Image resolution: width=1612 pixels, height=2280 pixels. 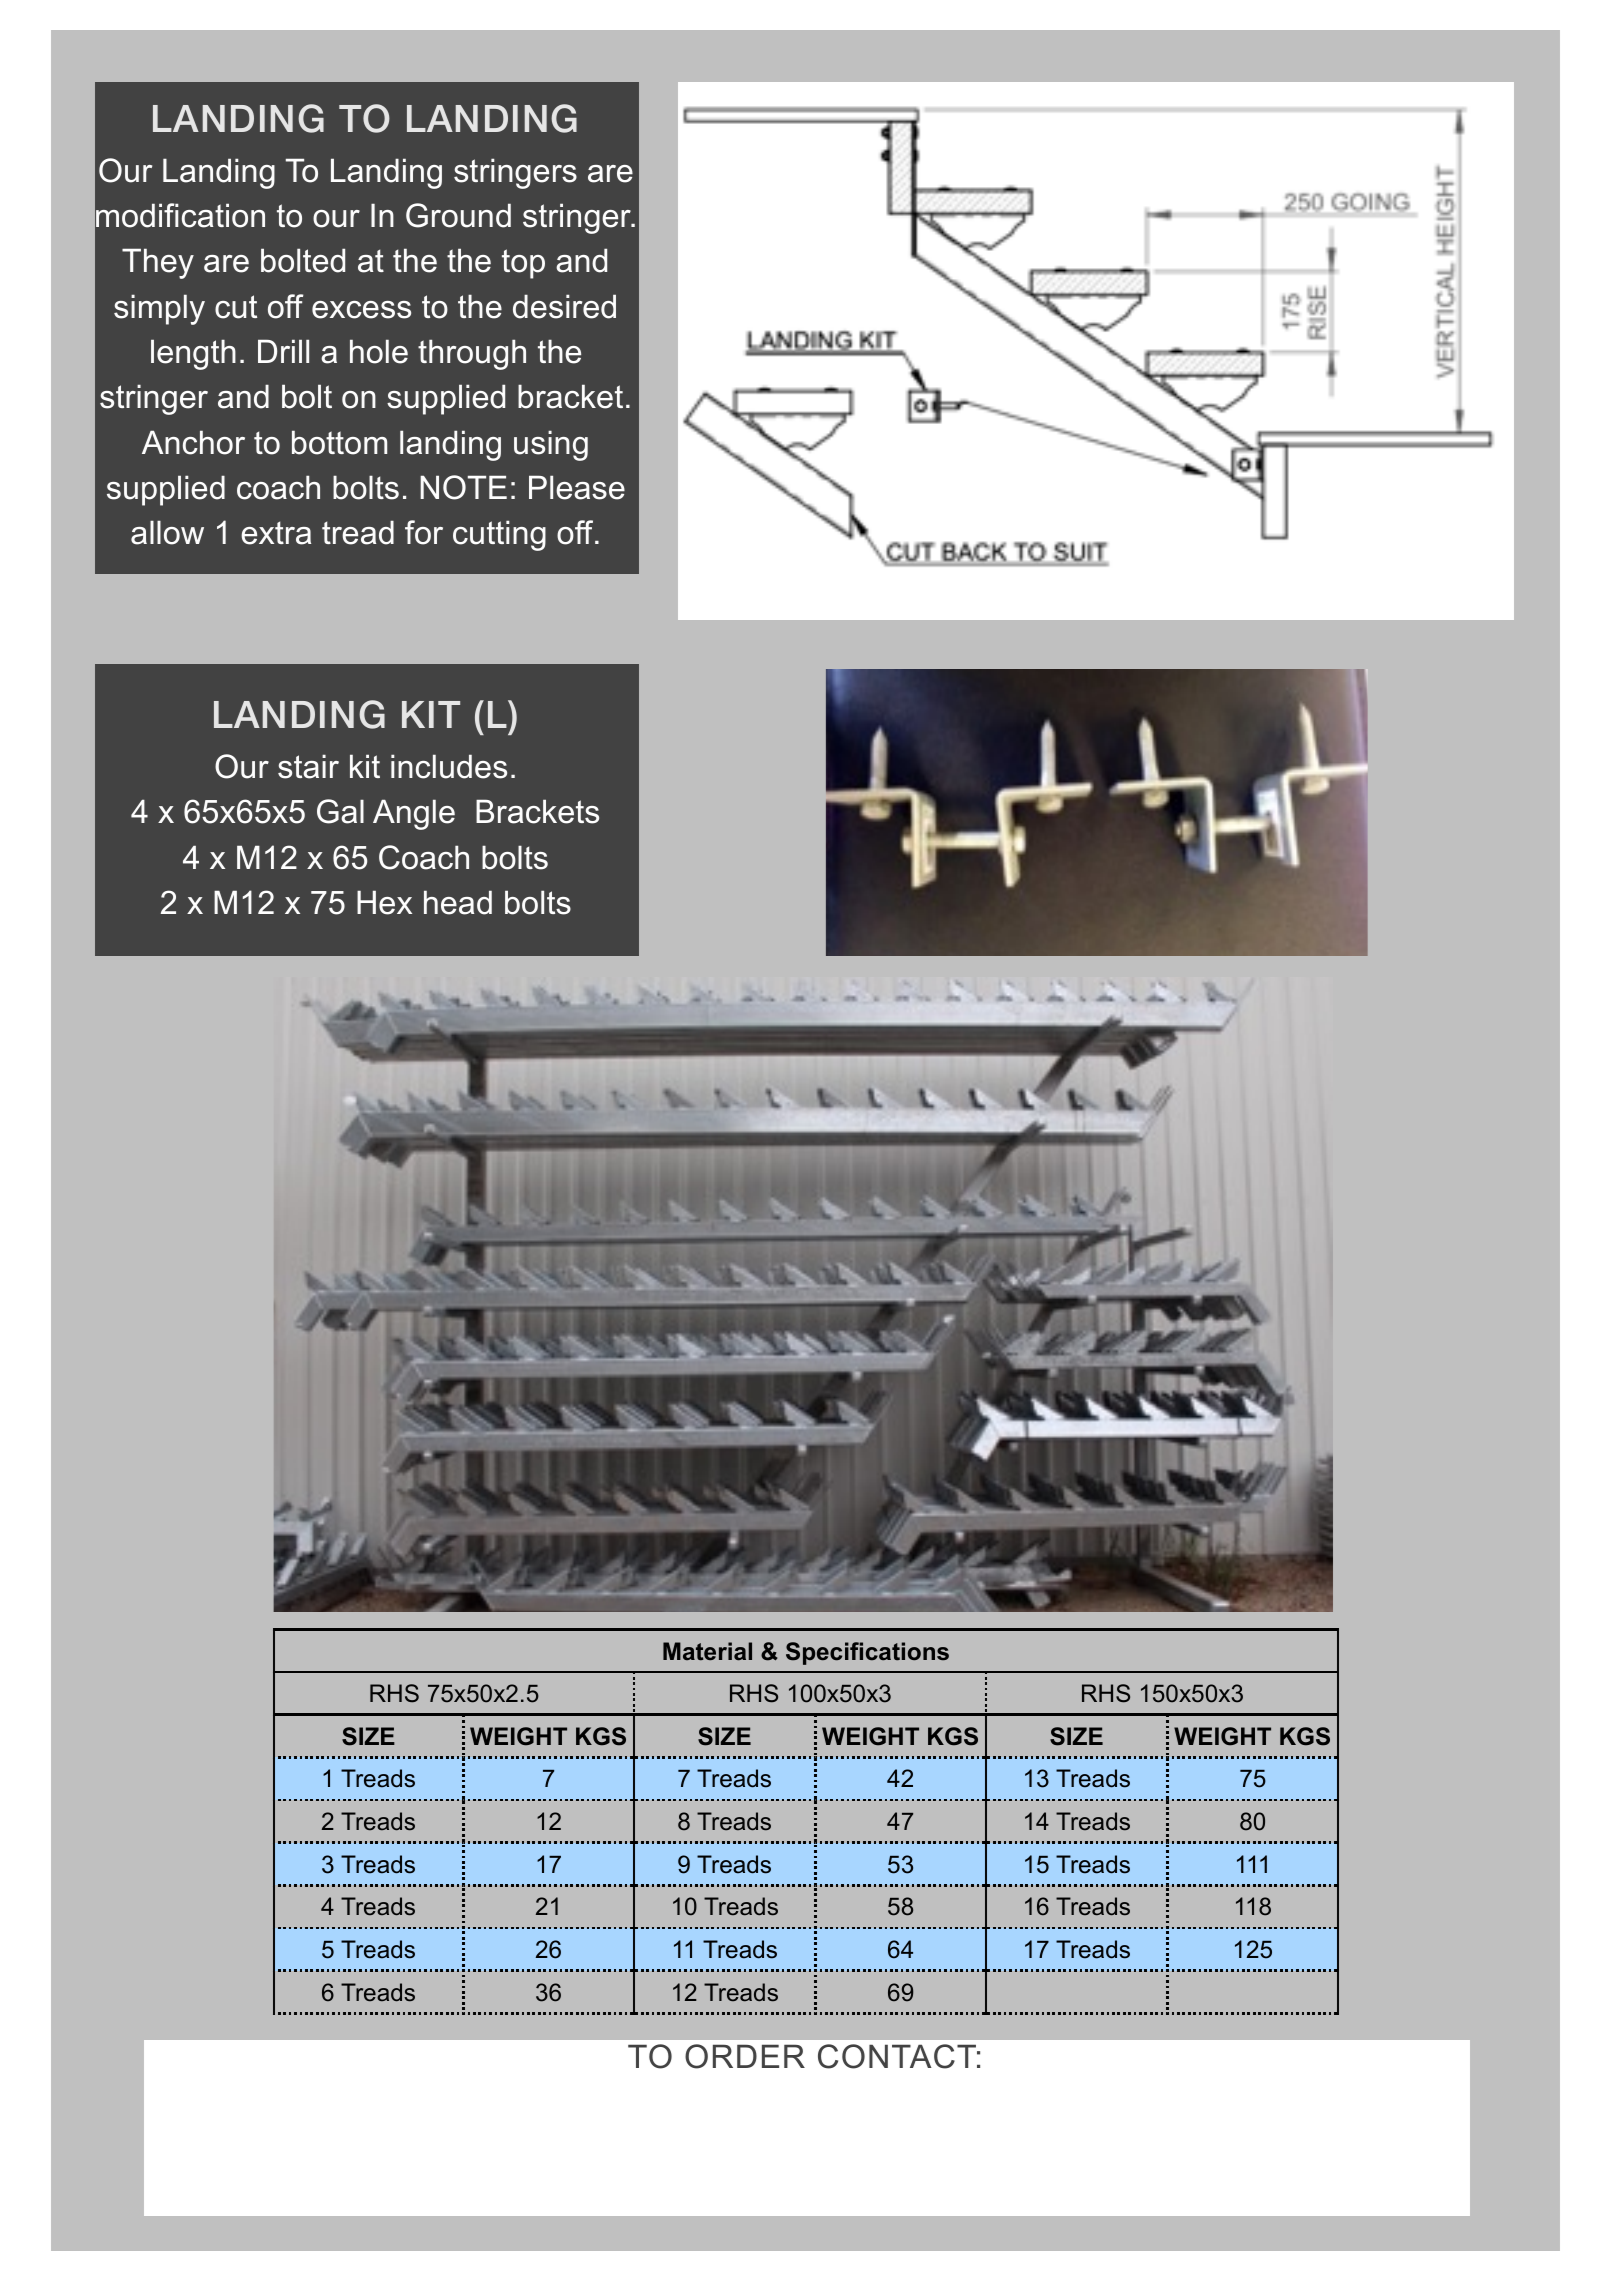 I want to click on includes, so click(x=449, y=766).
